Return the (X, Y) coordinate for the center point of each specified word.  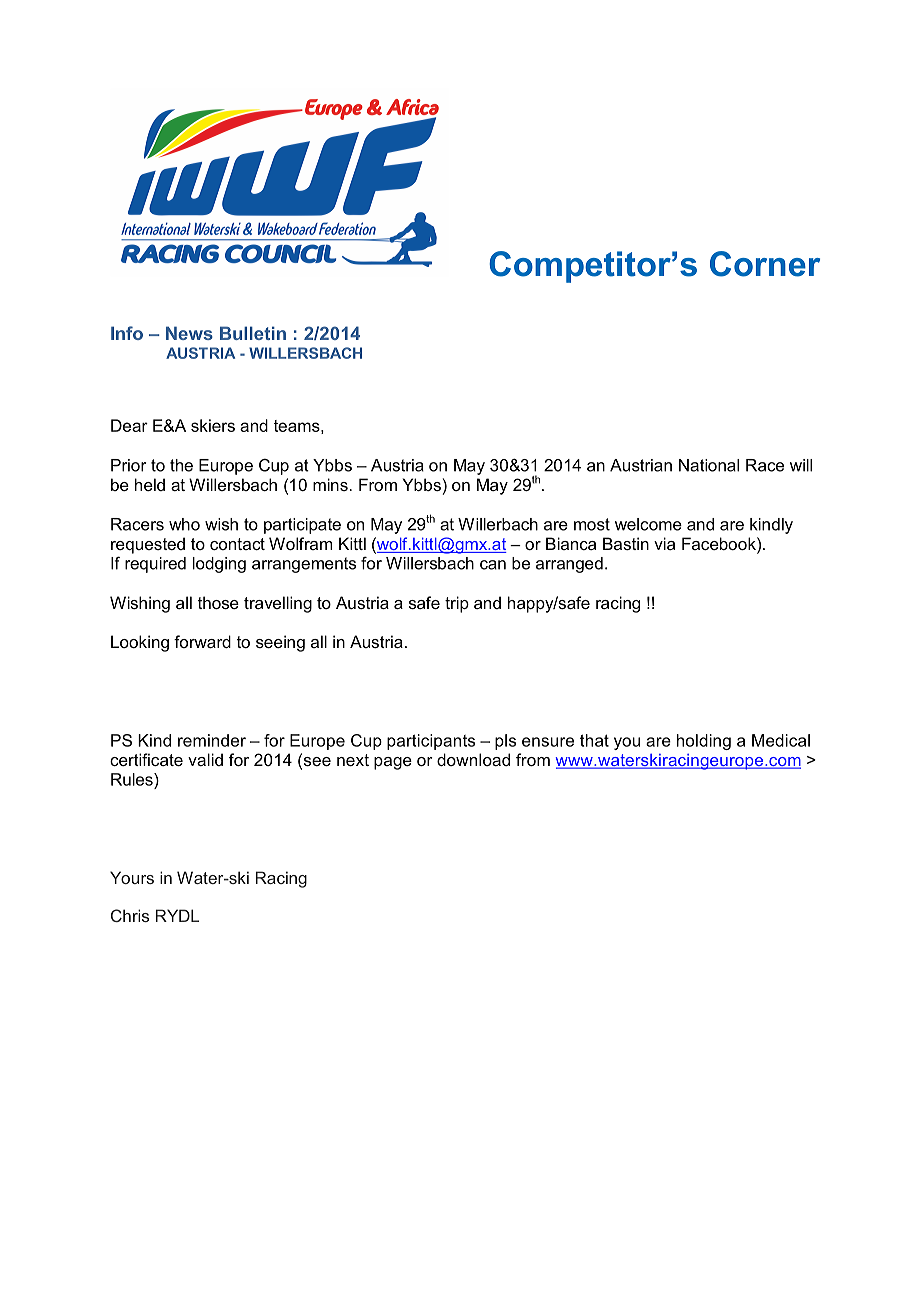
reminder (212, 740)
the (181, 465)
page (393, 763)
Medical (781, 740)
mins (330, 484)
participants (431, 742)
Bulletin (253, 333)
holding (704, 742)
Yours (132, 877)
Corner (765, 264)
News (189, 333)
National (709, 465)
